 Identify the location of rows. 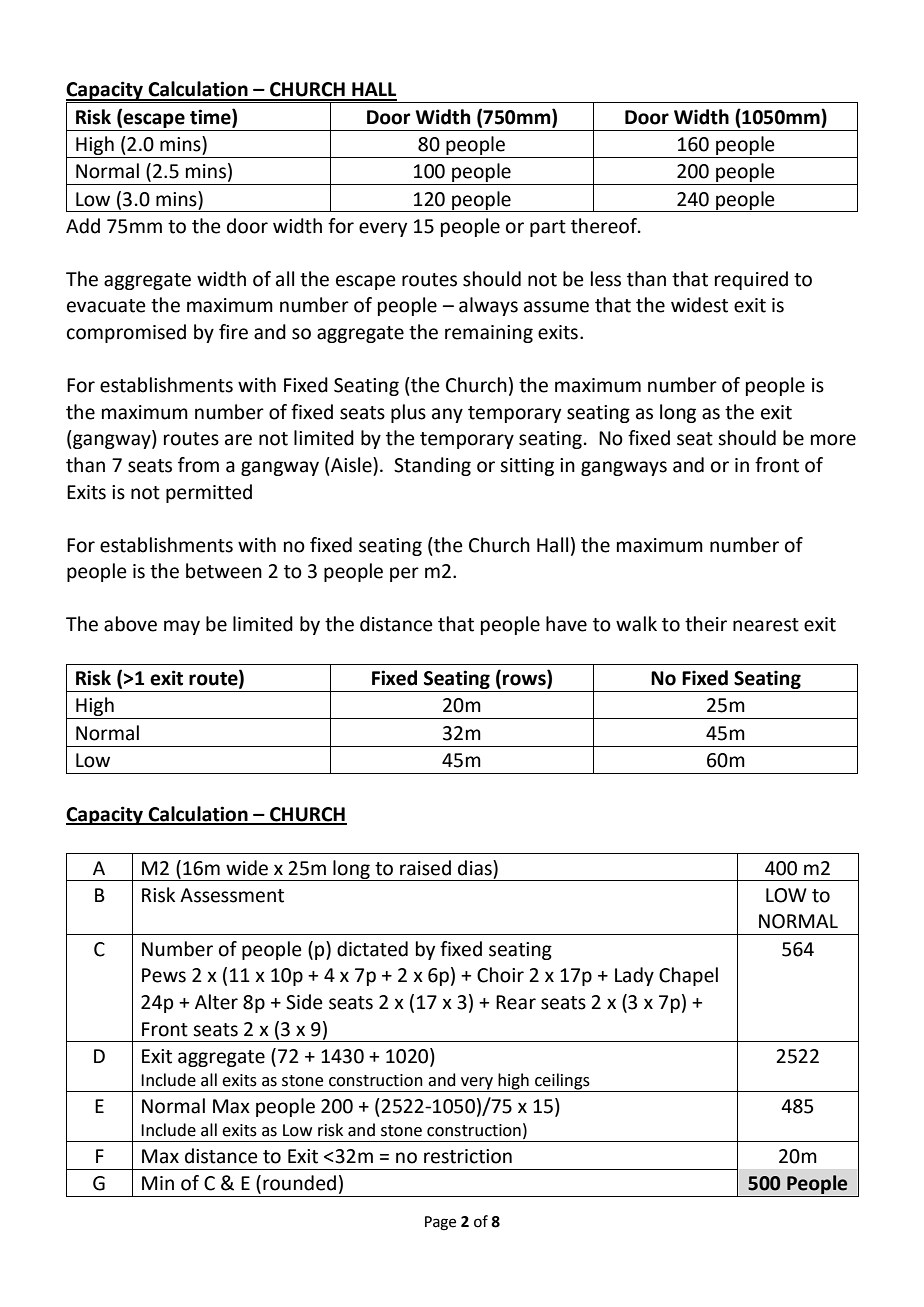
(525, 681).
